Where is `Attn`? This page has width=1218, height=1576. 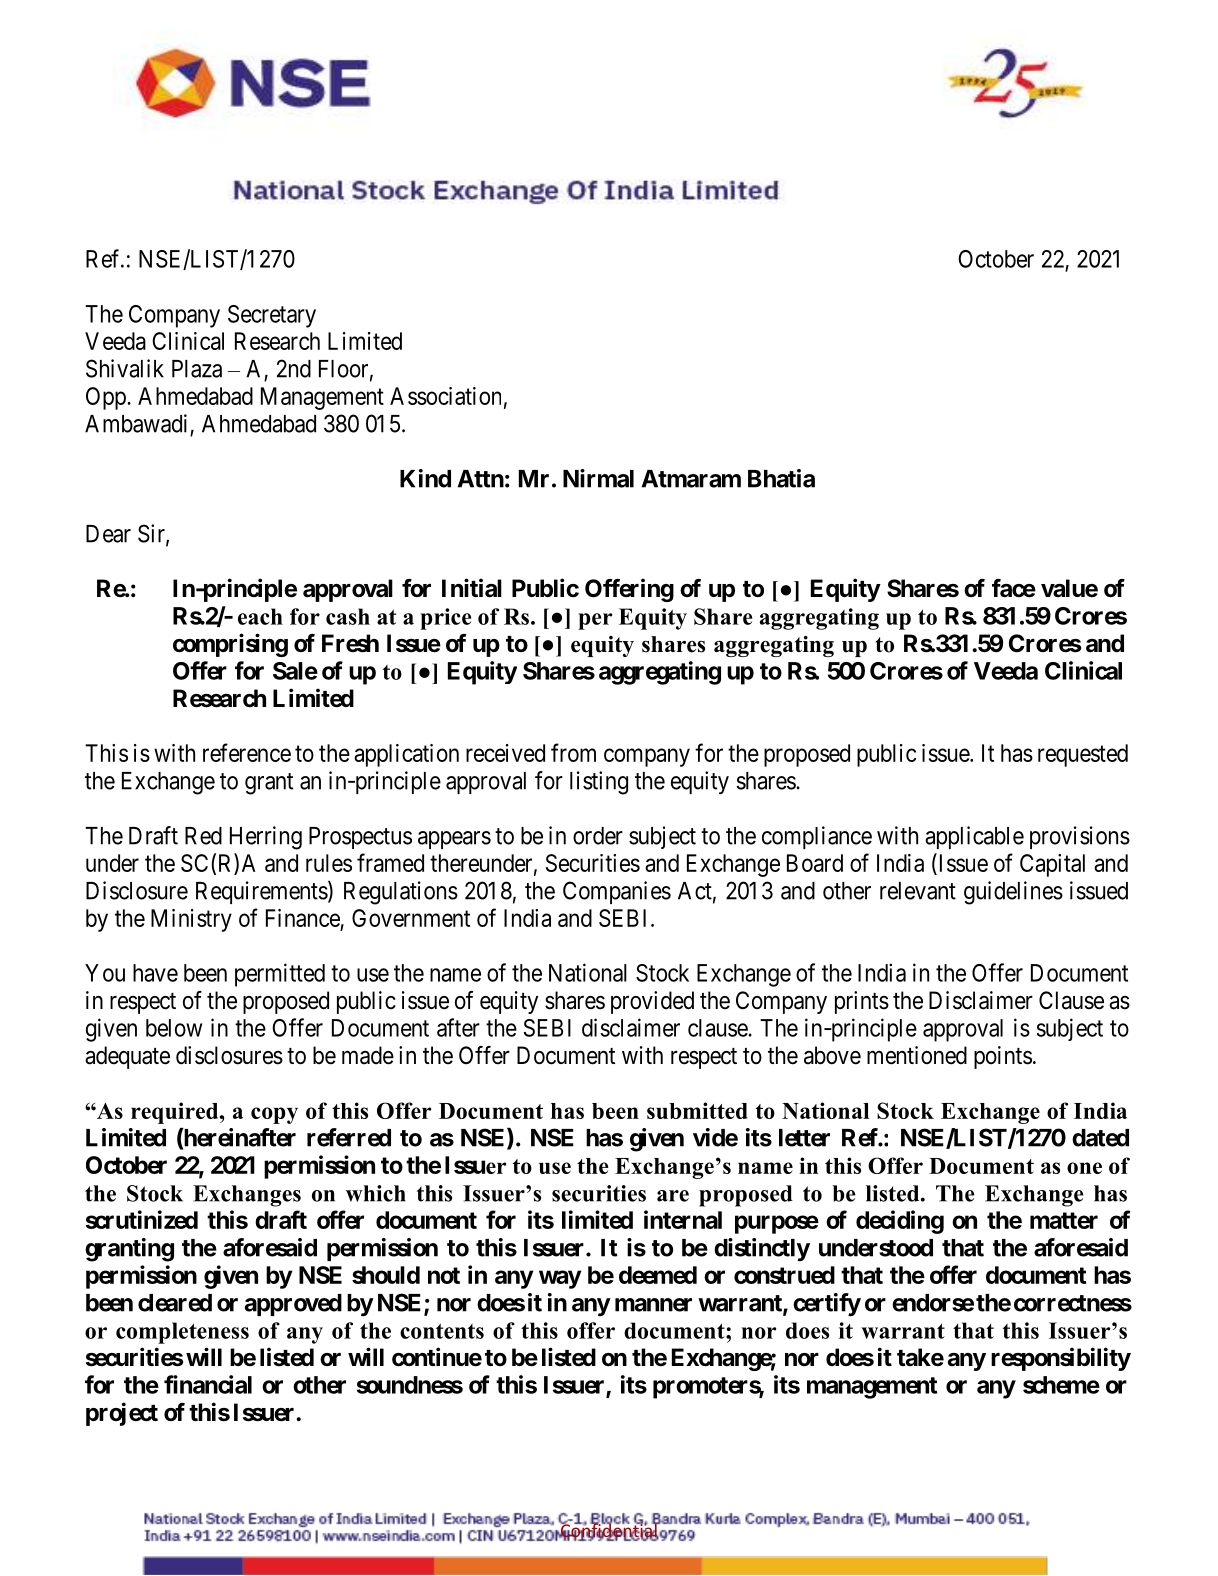
Attn is located at coordinates (481, 479).
